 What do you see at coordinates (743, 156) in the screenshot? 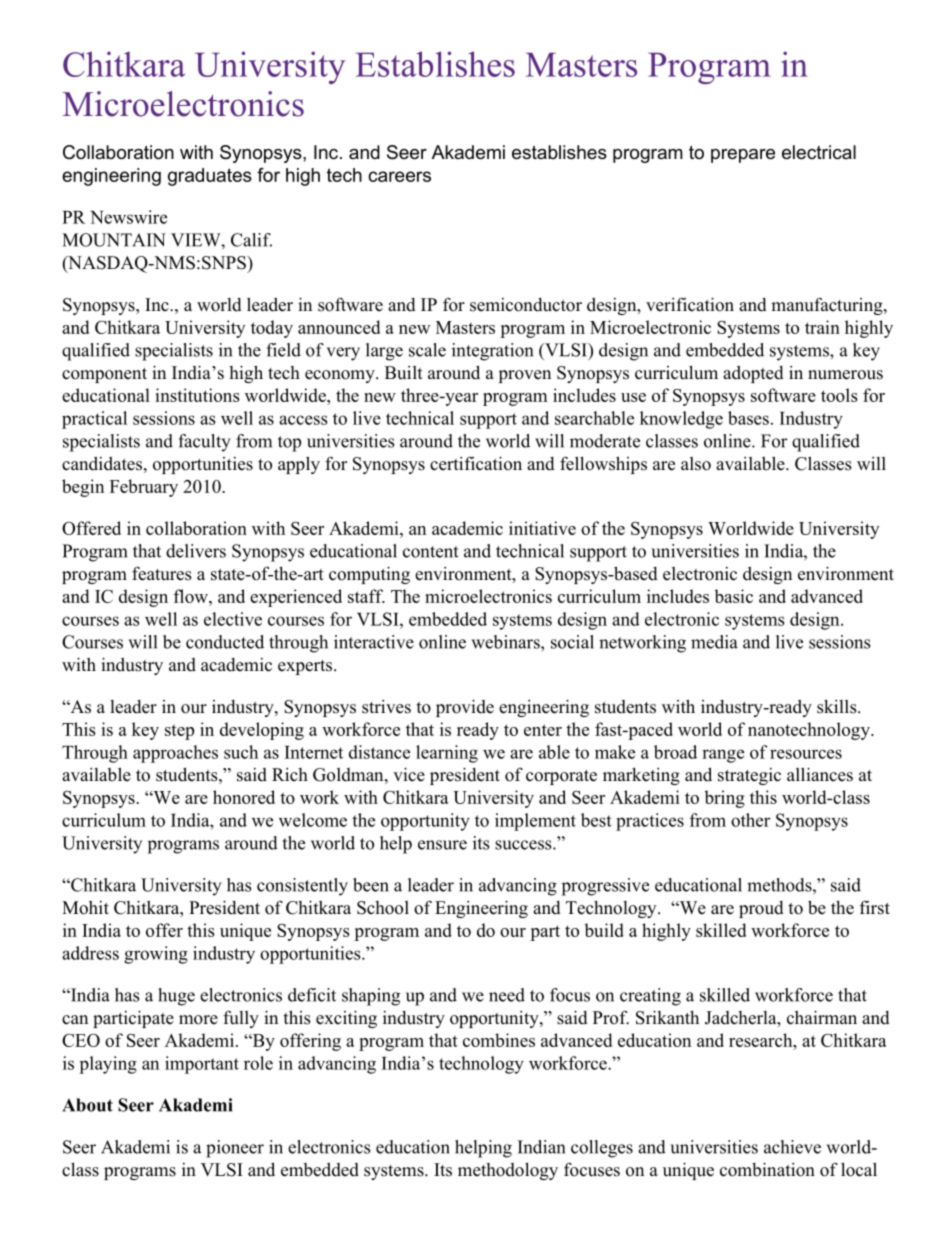
I see `prepare` at bounding box center [743, 156].
